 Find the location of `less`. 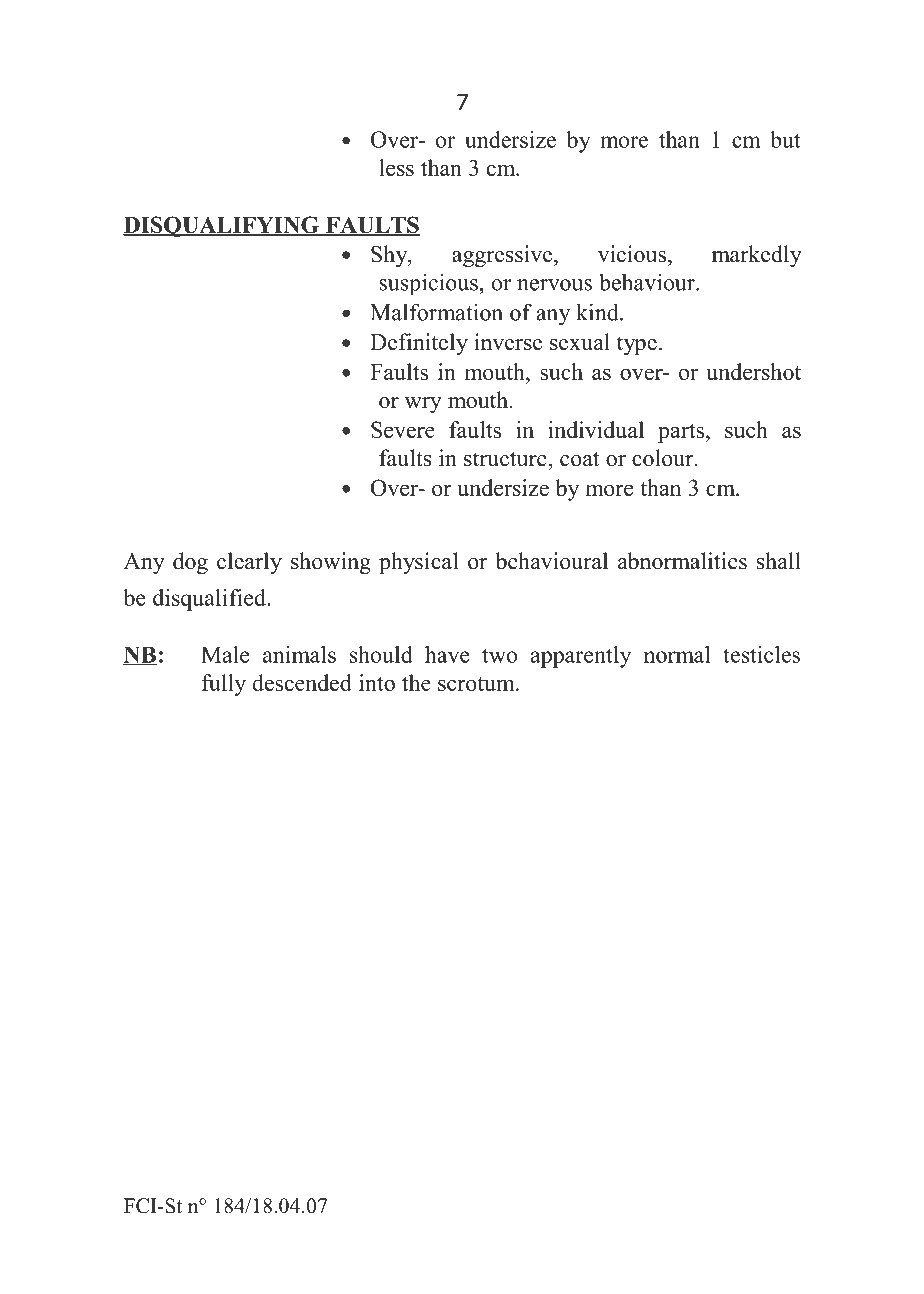

less is located at coordinates (396, 167).
